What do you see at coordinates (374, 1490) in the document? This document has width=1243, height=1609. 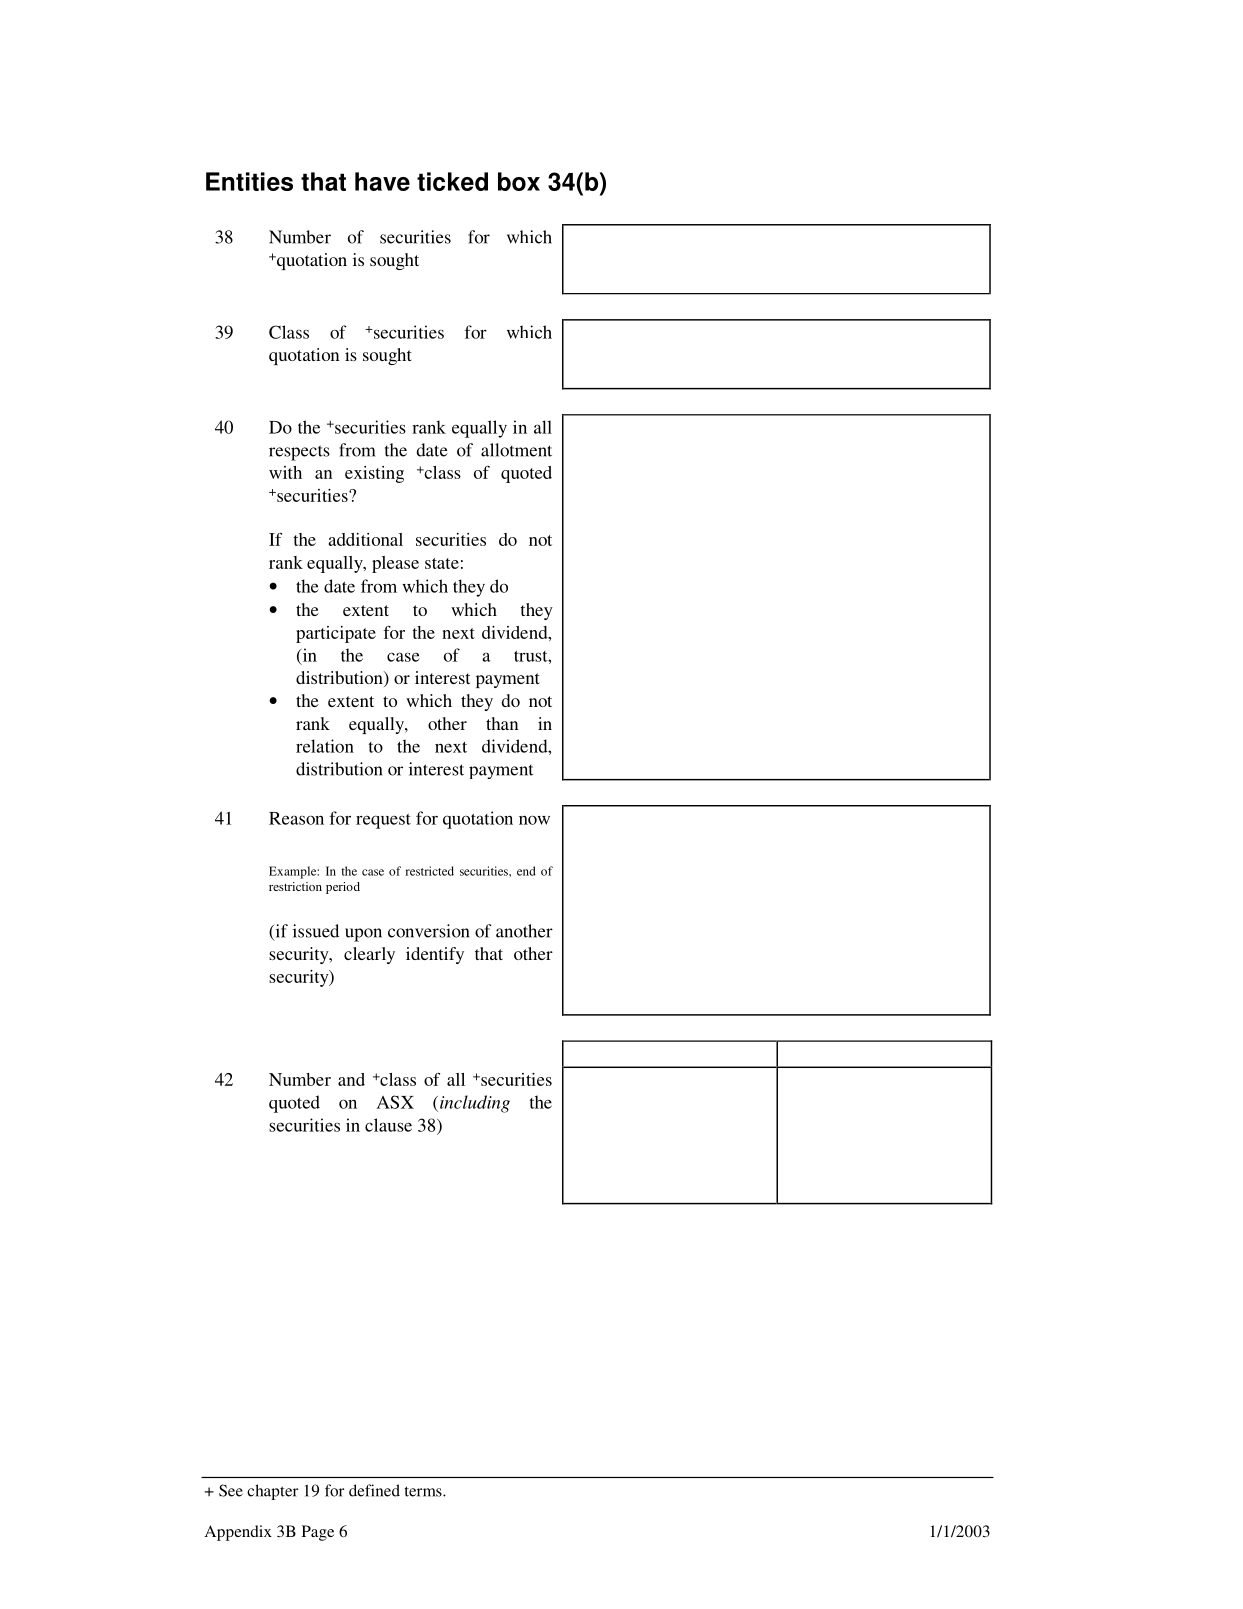 I see `defined` at bounding box center [374, 1490].
